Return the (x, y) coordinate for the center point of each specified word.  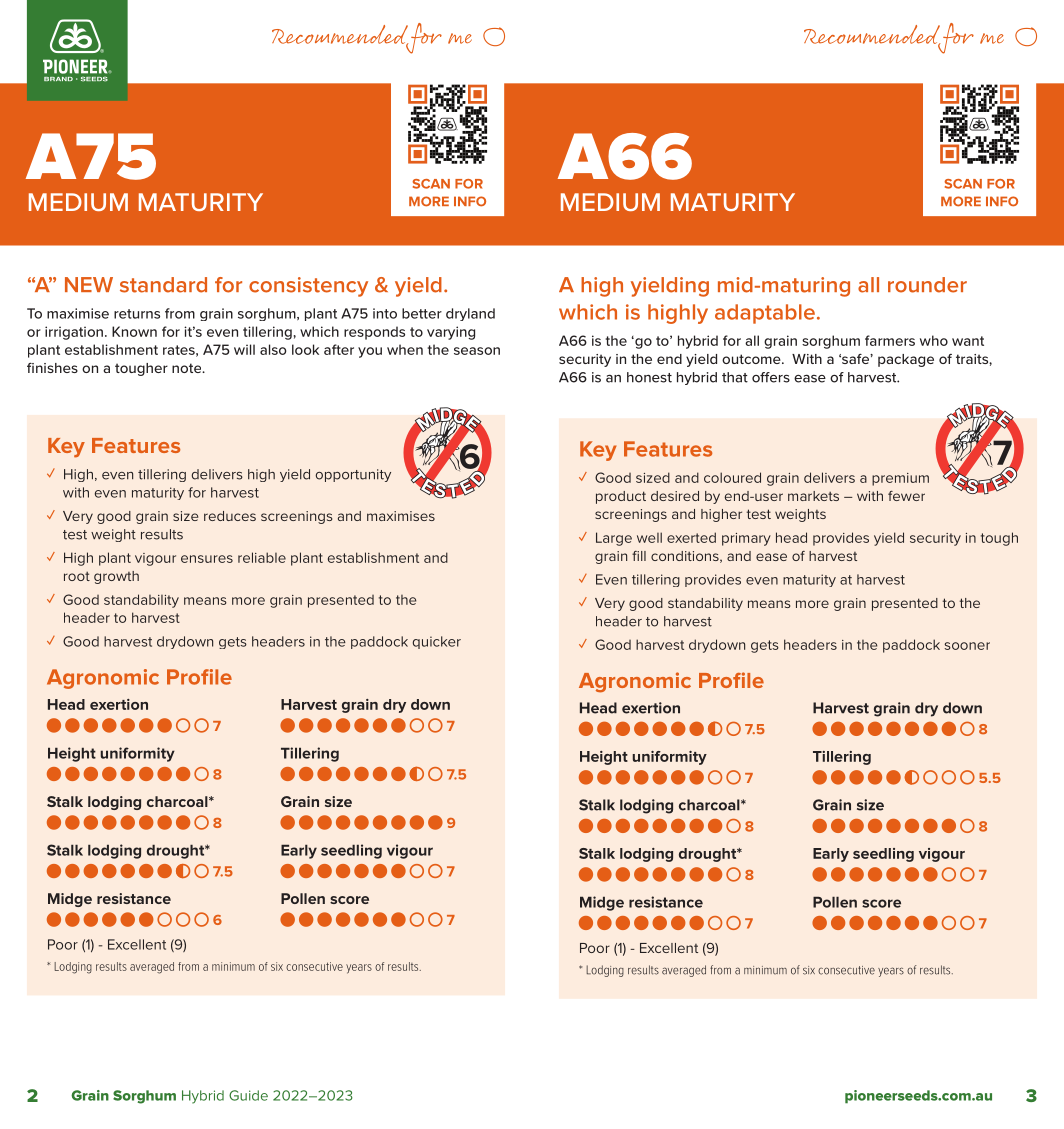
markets (813, 496)
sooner (967, 646)
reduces (230, 516)
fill (639, 556)
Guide (248, 1095)
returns (137, 314)
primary (746, 539)
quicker (437, 642)
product (621, 497)
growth (116, 577)
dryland (470, 314)
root (77, 576)
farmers (890, 340)
